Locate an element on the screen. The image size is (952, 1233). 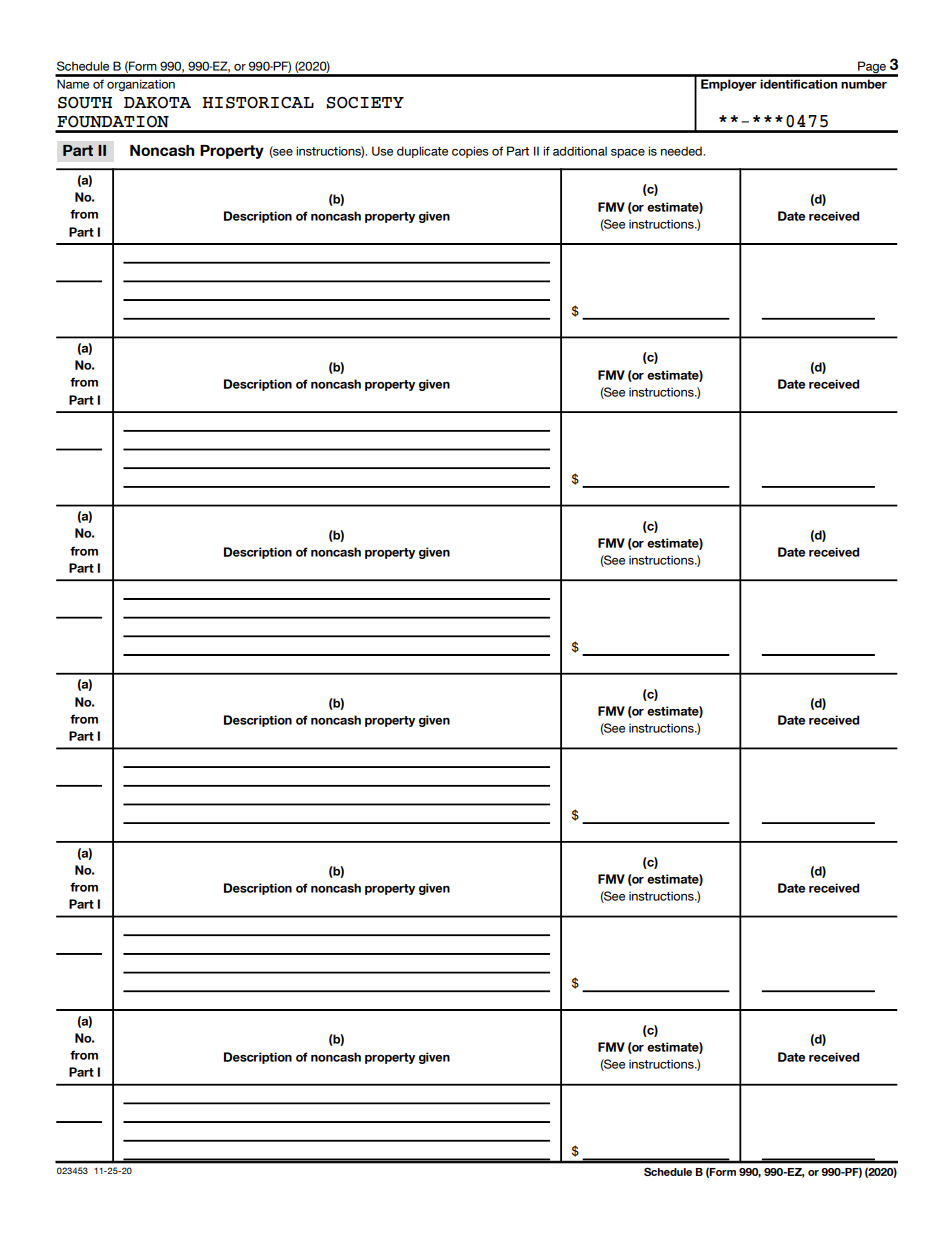
duplicate is located at coordinates (422, 152).
